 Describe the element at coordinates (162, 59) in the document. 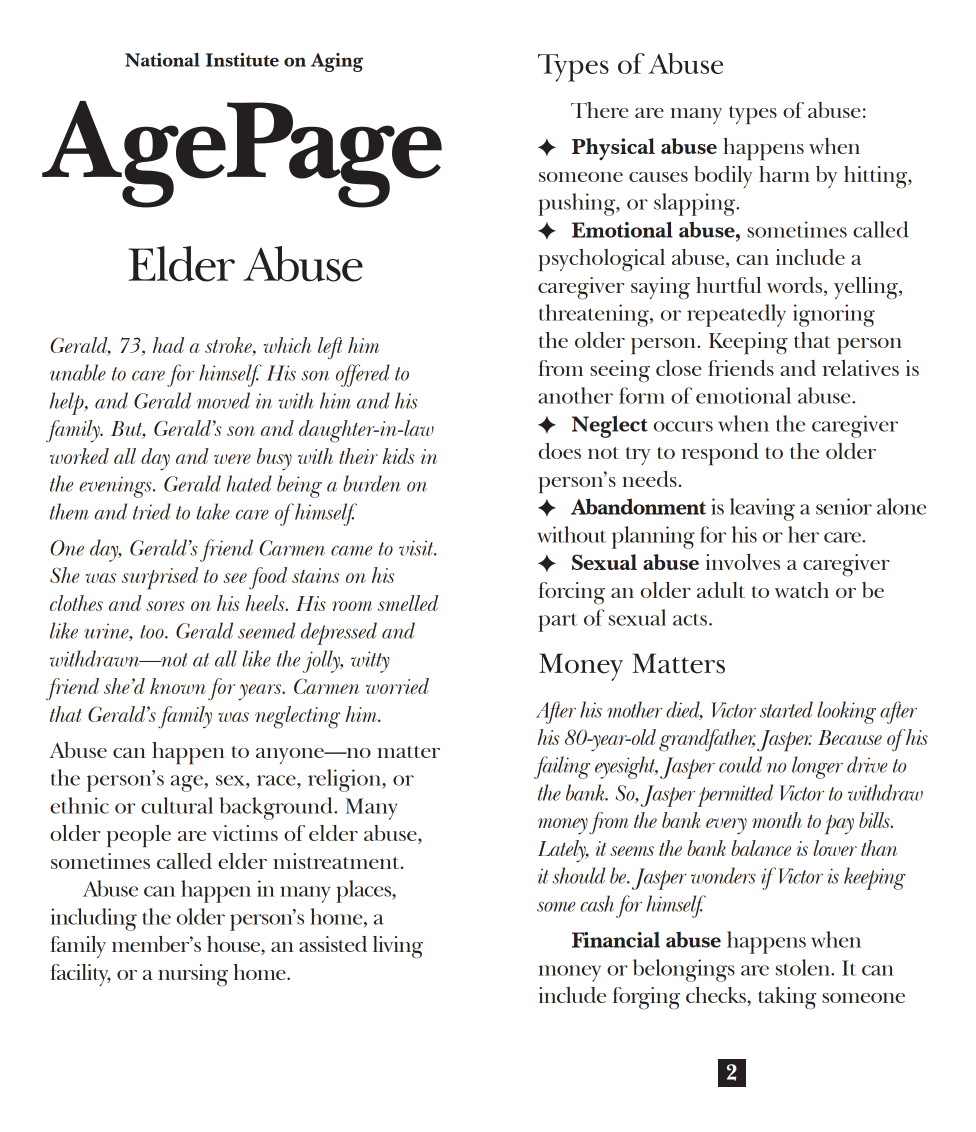

I see `National` at that location.
